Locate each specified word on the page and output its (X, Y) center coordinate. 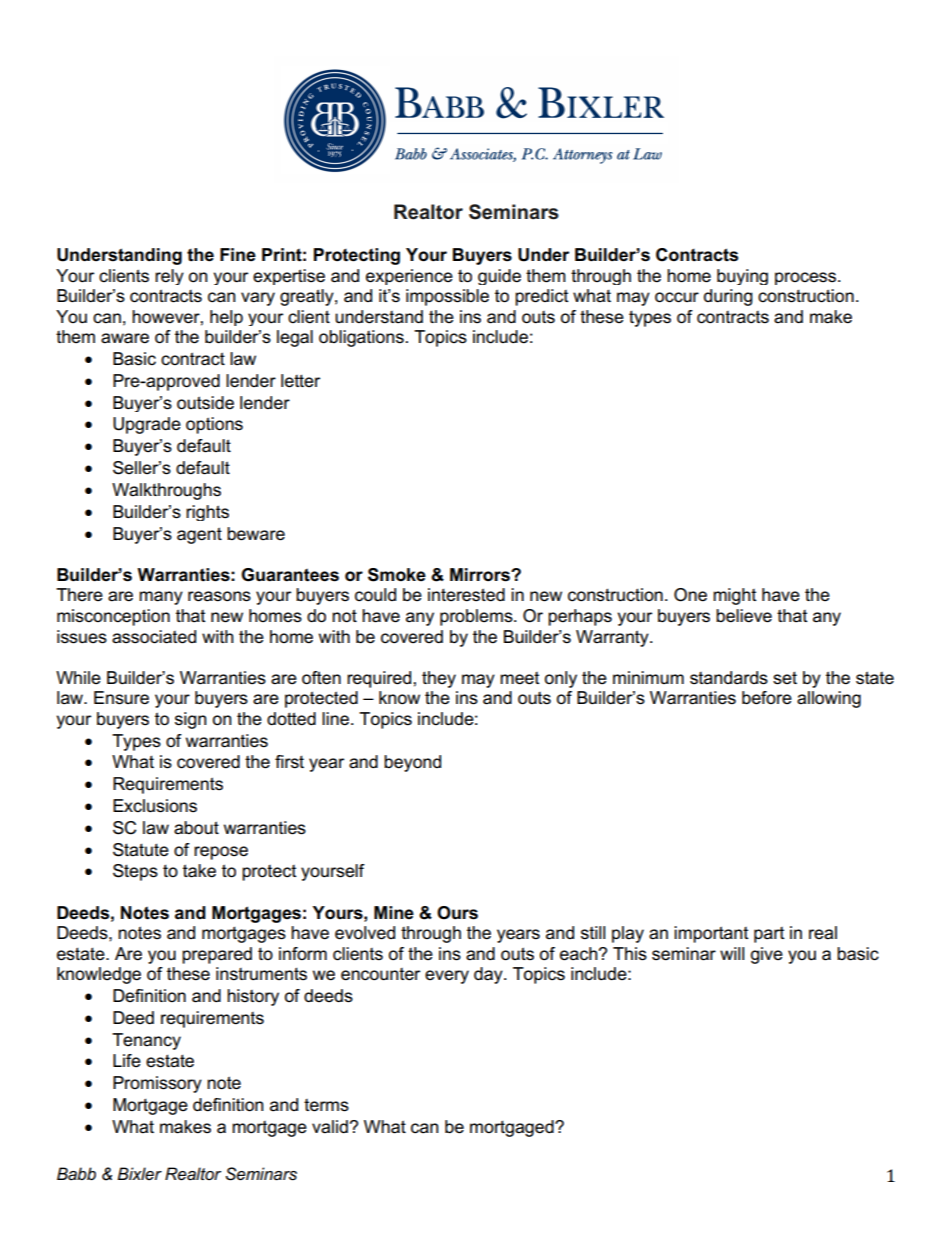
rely (169, 277)
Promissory (157, 1084)
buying (742, 277)
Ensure (121, 698)
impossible (447, 297)
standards (729, 678)
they (439, 679)
